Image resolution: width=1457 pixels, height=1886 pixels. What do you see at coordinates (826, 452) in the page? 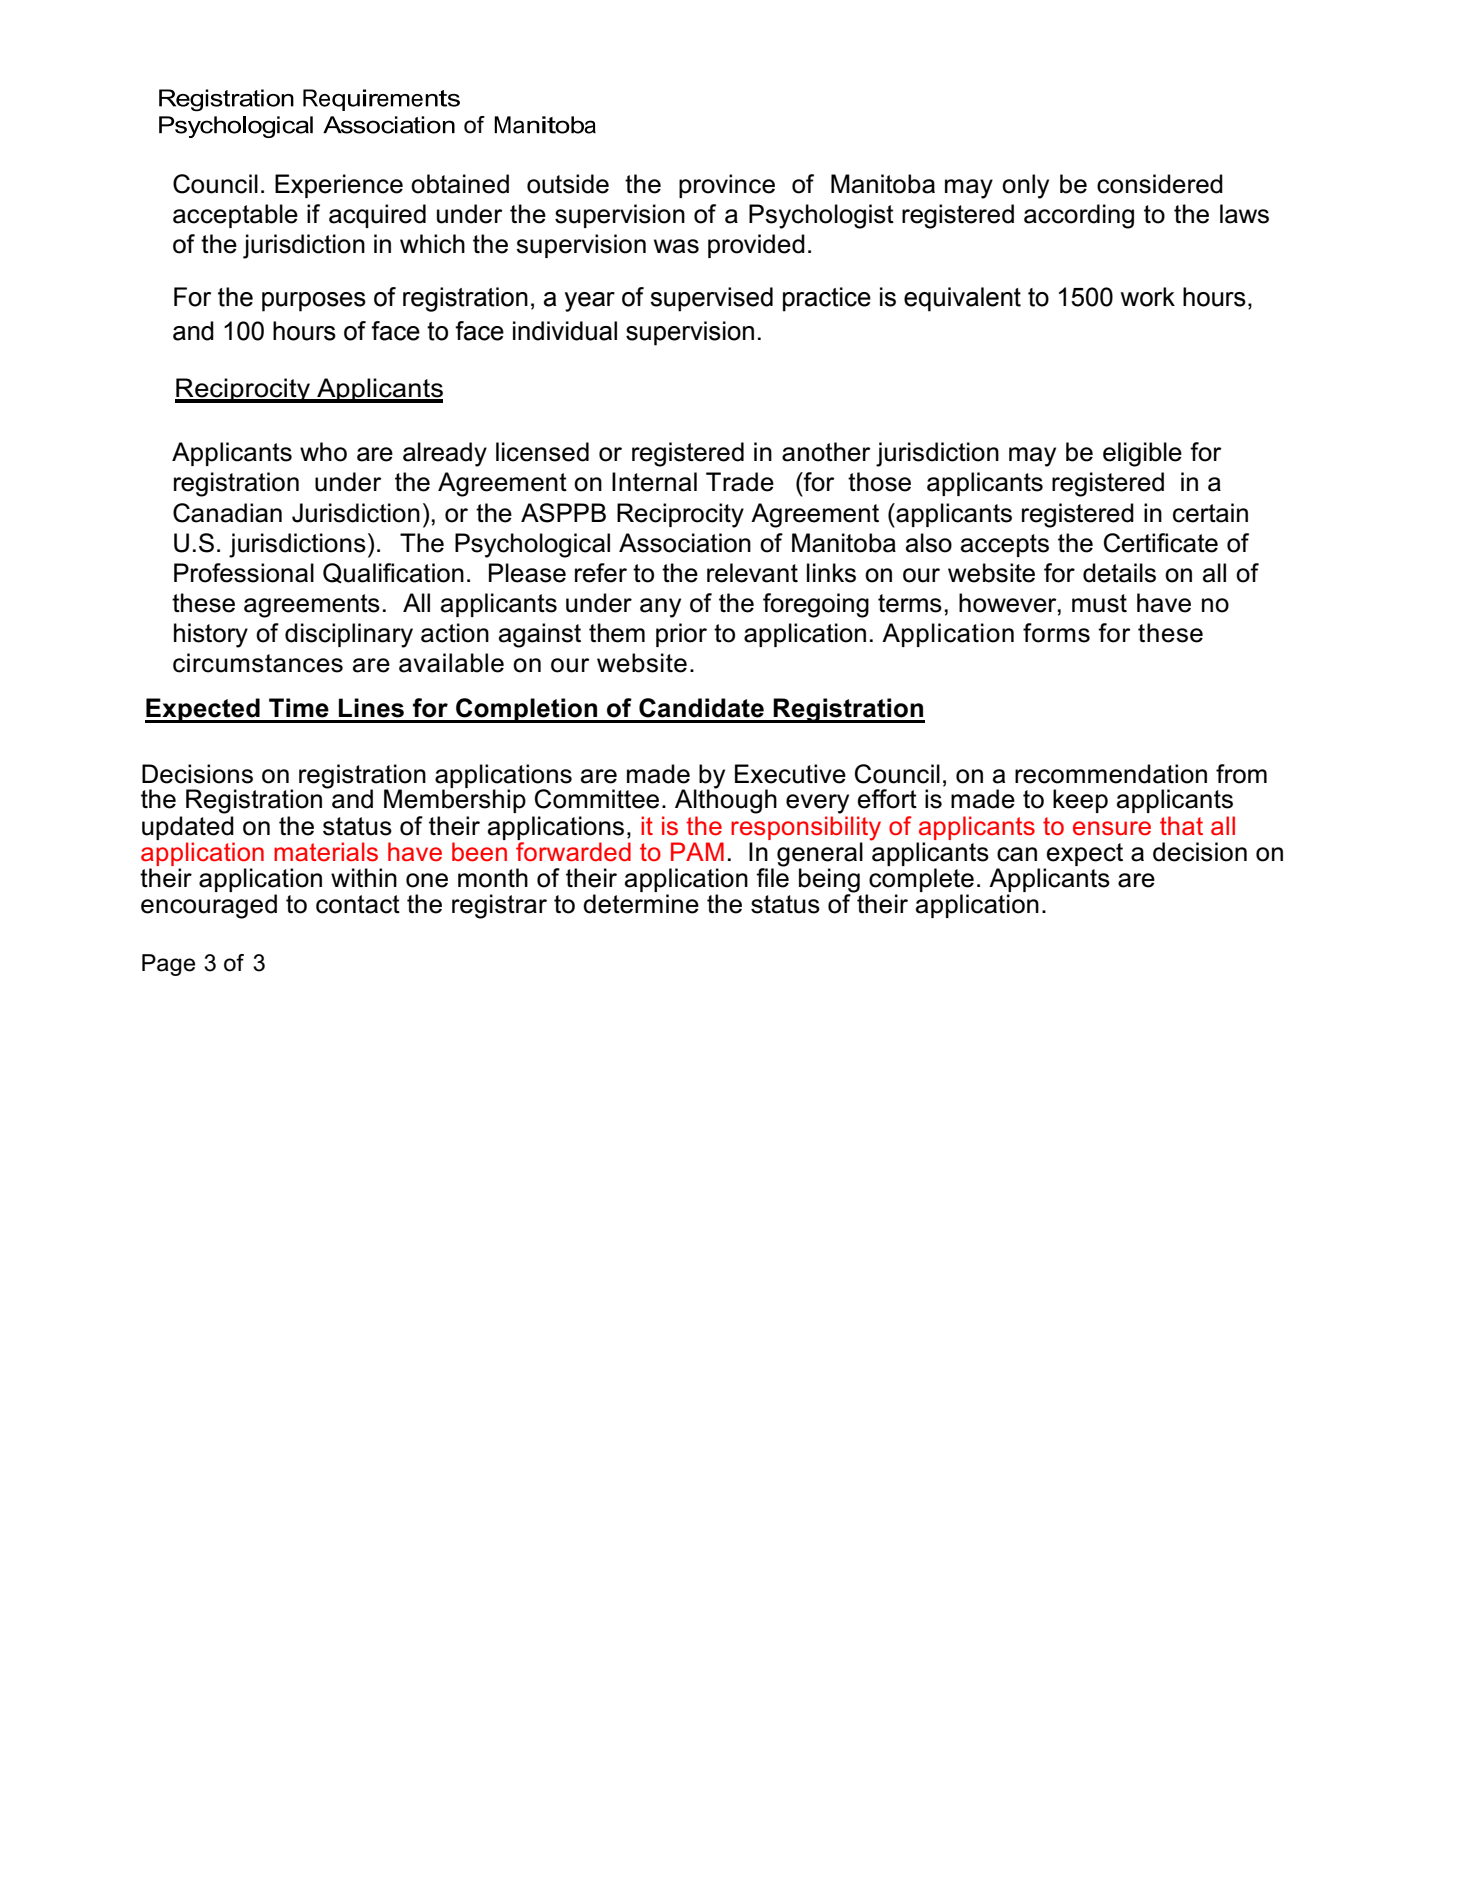
I see `another` at bounding box center [826, 452].
